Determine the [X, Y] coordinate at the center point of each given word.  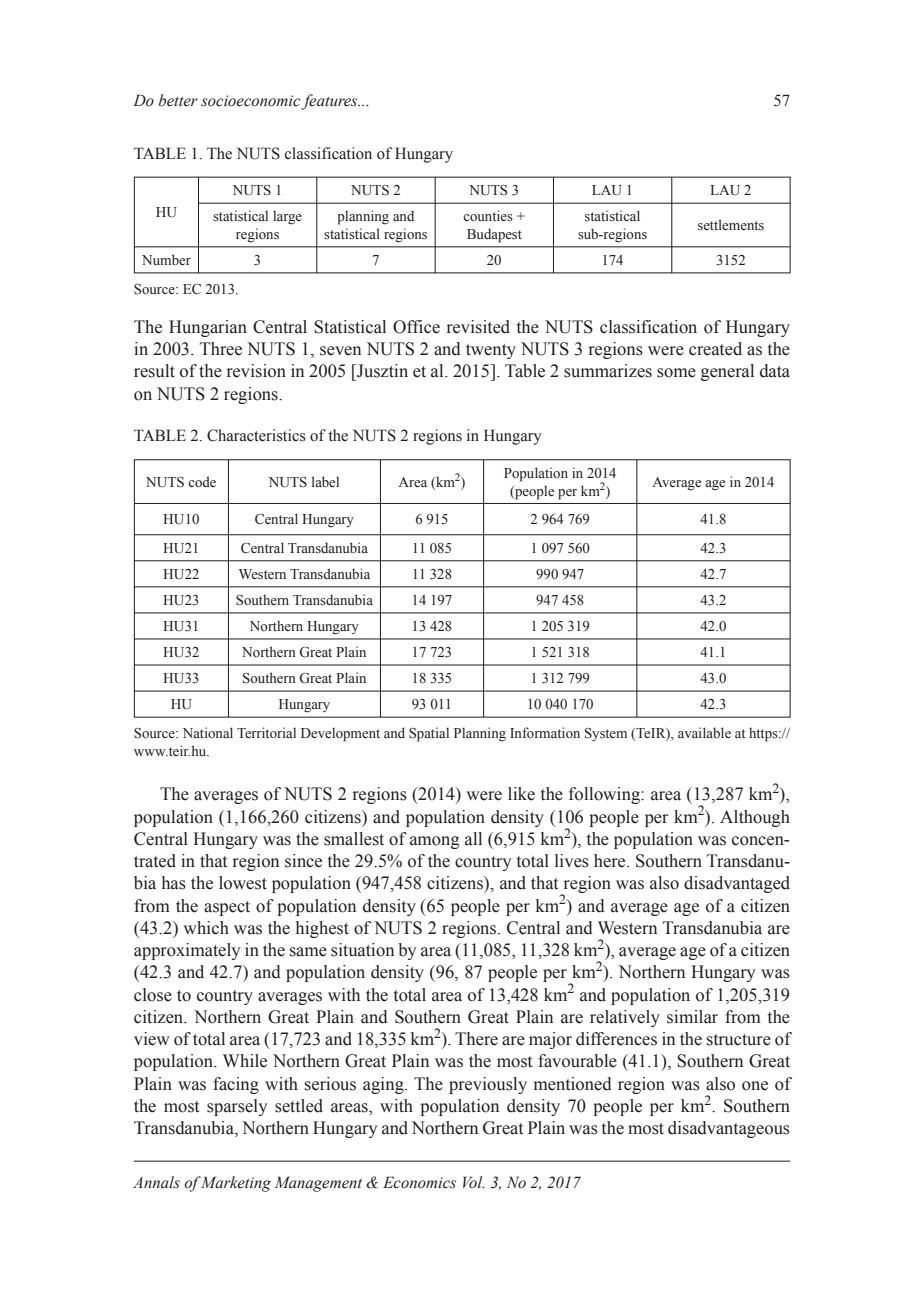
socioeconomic [252, 102]
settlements [731, 224]
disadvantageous [729, 1129]
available [704, 732]
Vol [474, 1182]
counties [488, 216]
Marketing [235, 1184]
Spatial [429, 734]
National [208, 733]
